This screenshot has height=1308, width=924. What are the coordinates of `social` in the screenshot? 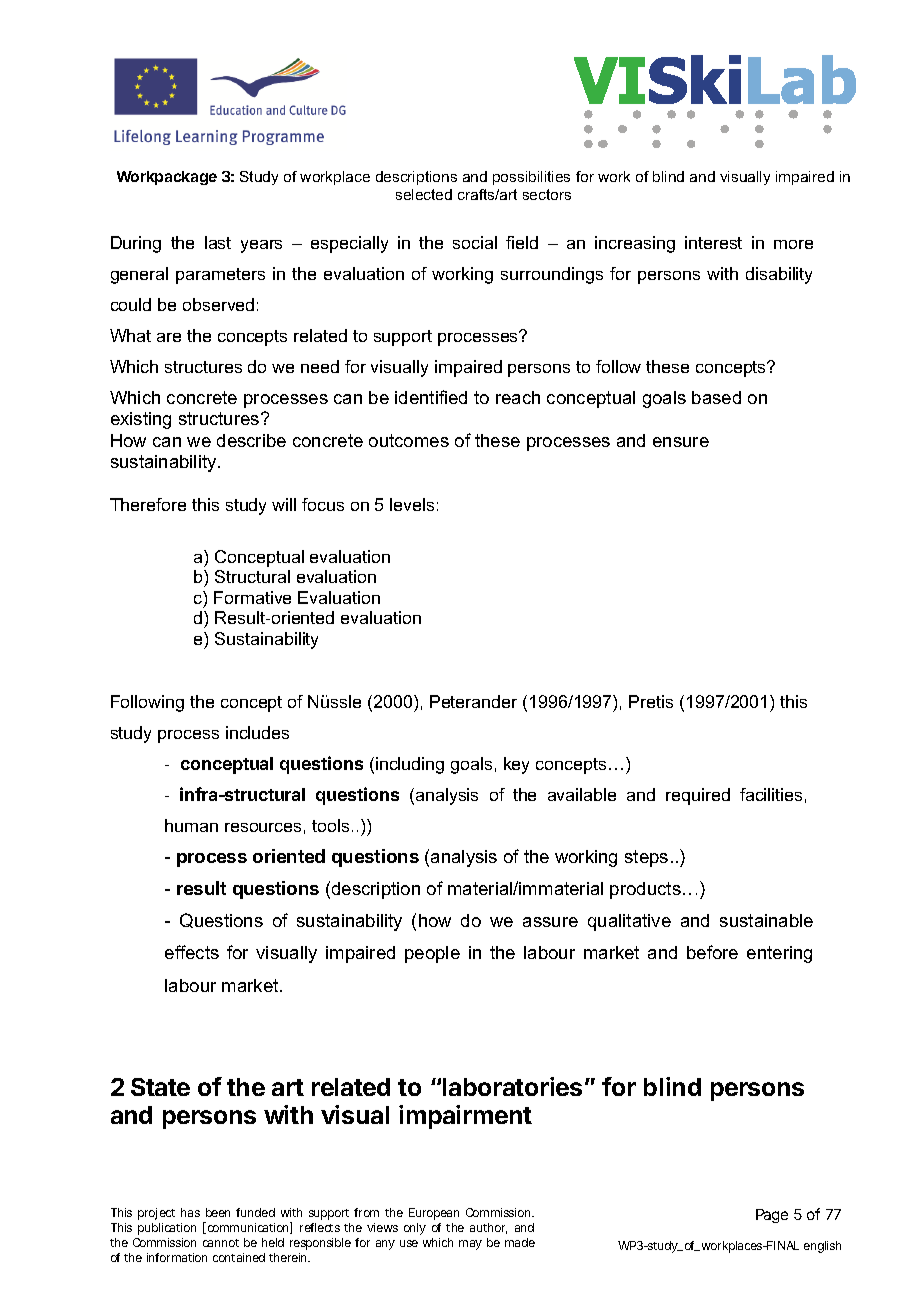 It's located at (475, 242).
